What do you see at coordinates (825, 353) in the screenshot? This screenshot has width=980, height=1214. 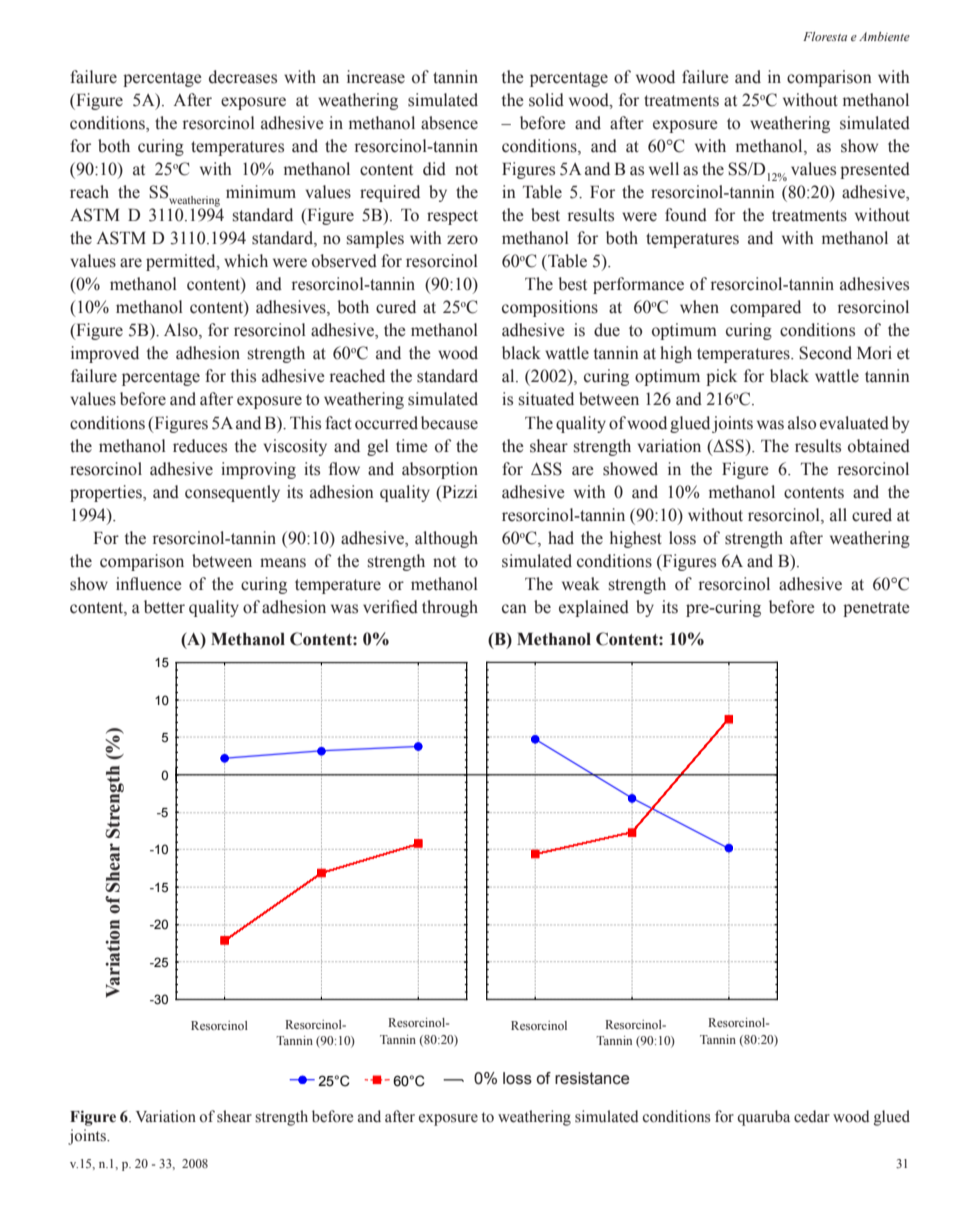 I see `Second` at bounding box center [825, 353].
